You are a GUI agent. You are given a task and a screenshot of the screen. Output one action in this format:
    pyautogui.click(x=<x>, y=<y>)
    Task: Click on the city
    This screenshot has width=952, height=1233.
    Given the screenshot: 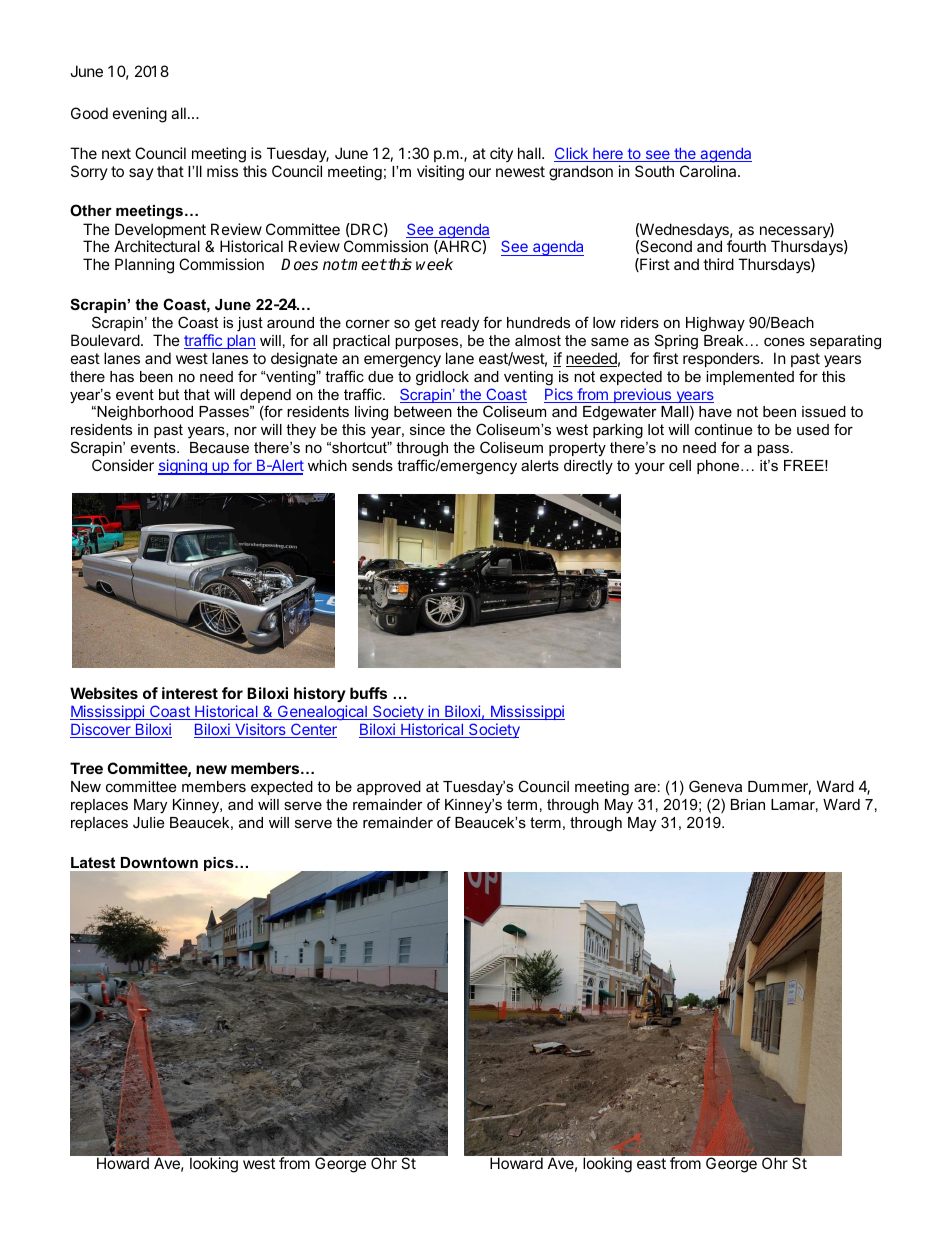 What is the action you would take?
    pyautogui.click(x=501, y=154)
